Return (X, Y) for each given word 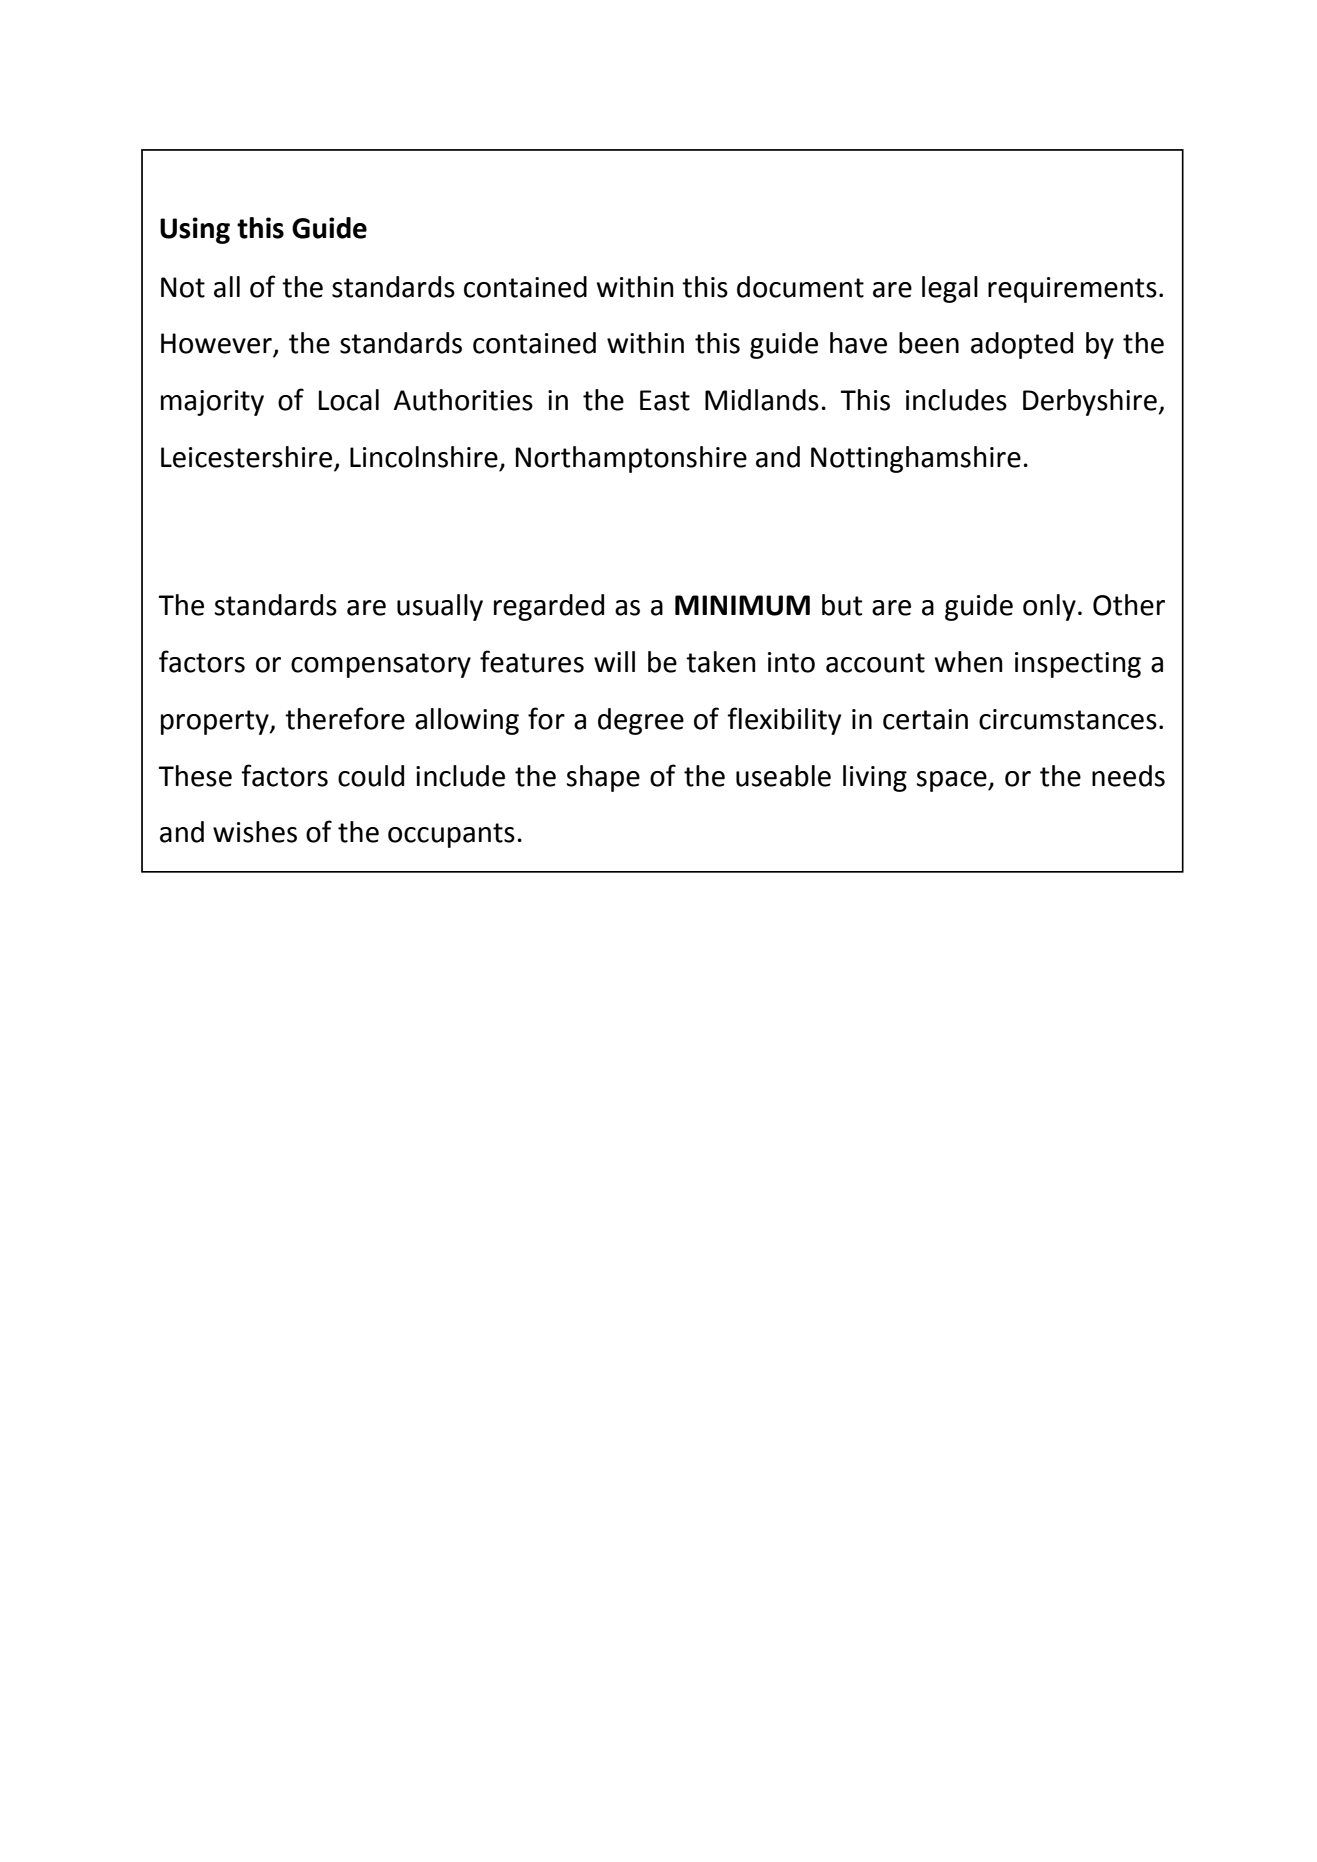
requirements (1072, 290)
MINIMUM (742, 605)
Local (349, 400)
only (1049, 607)
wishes (255, 832)
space (953, 781)
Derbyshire (1091, 402)
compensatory (381, 665)
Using (195, 230)
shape (603, 778)
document (800, 287)
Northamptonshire (631, 459)
